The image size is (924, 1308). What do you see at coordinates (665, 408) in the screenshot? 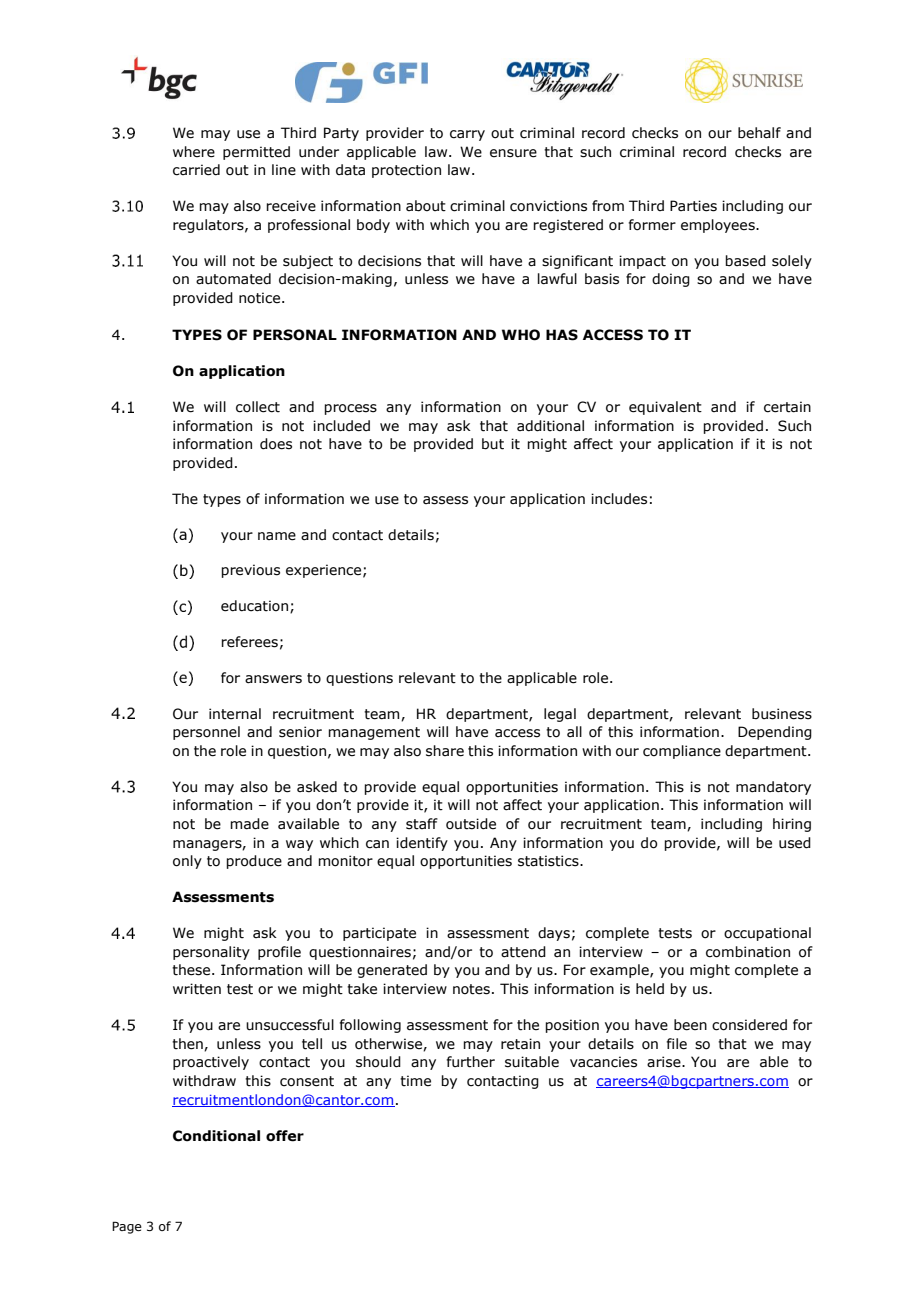
I see `equivalent` at bounding box center [665, 408].
